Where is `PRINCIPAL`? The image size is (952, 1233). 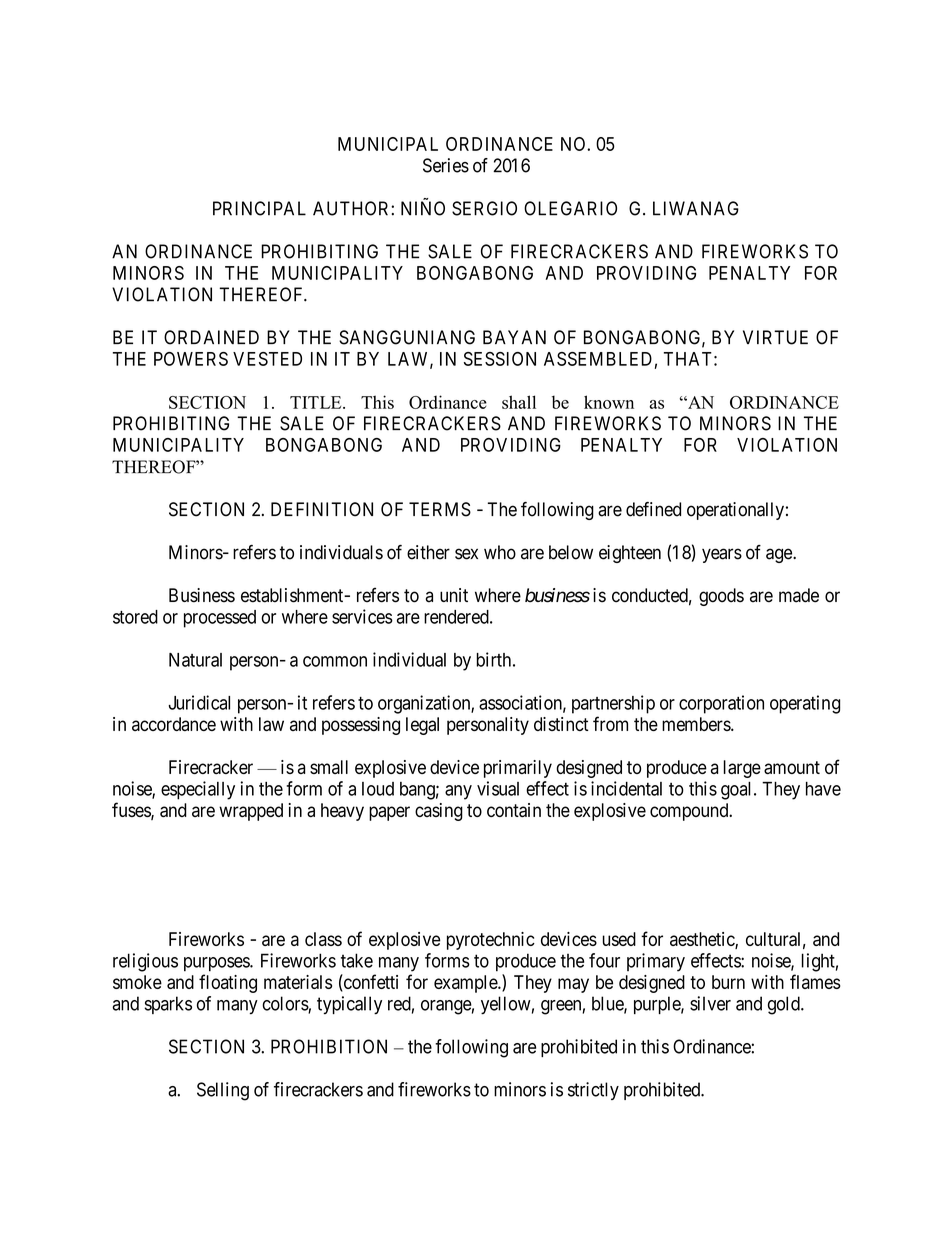 PRINCIPAL is located at coordinates (259, 208).
